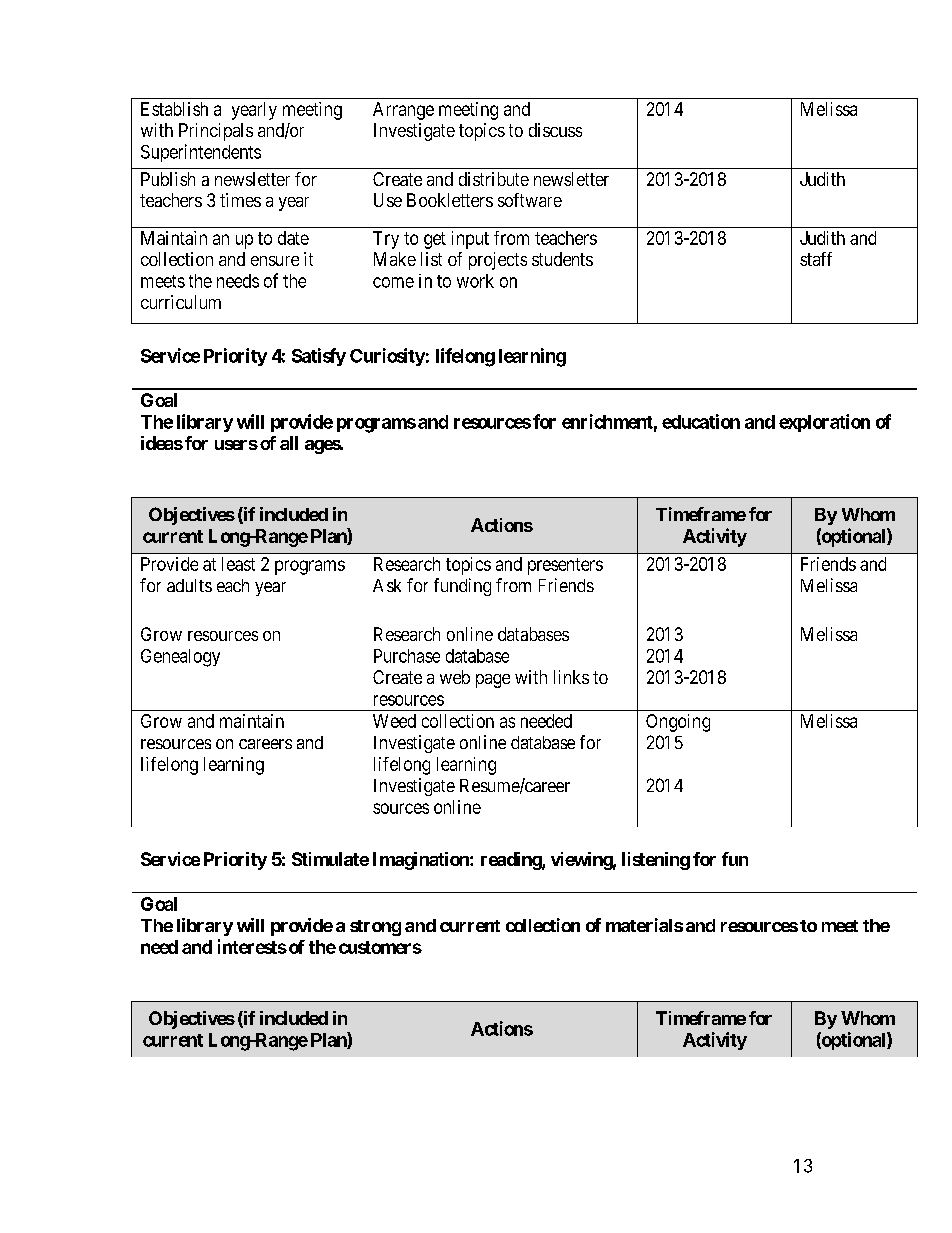  Describe the element at coordinates (701, 421) in the document. I see `education` at that location.
